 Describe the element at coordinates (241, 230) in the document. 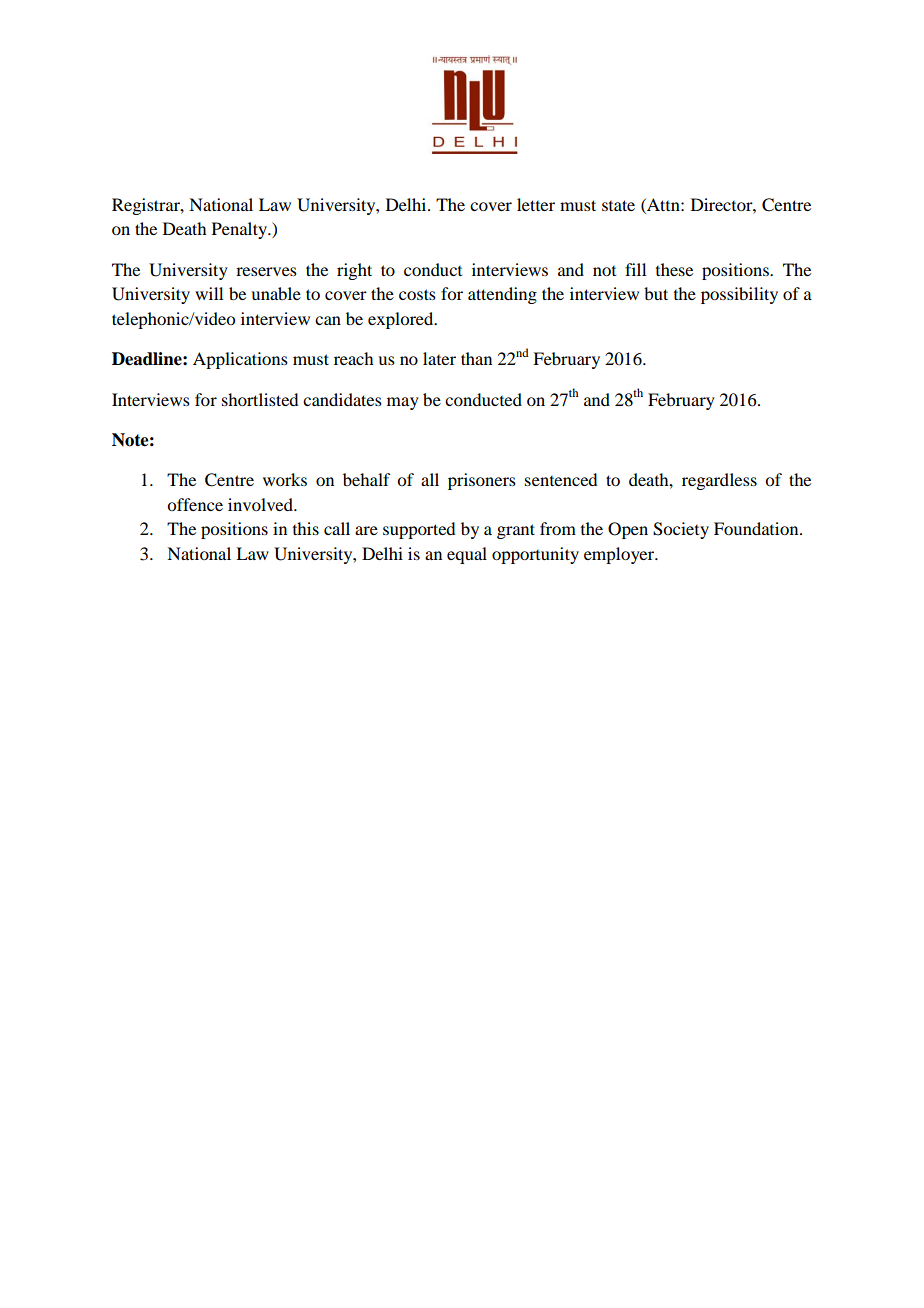

I see `Penalty` at that location.
